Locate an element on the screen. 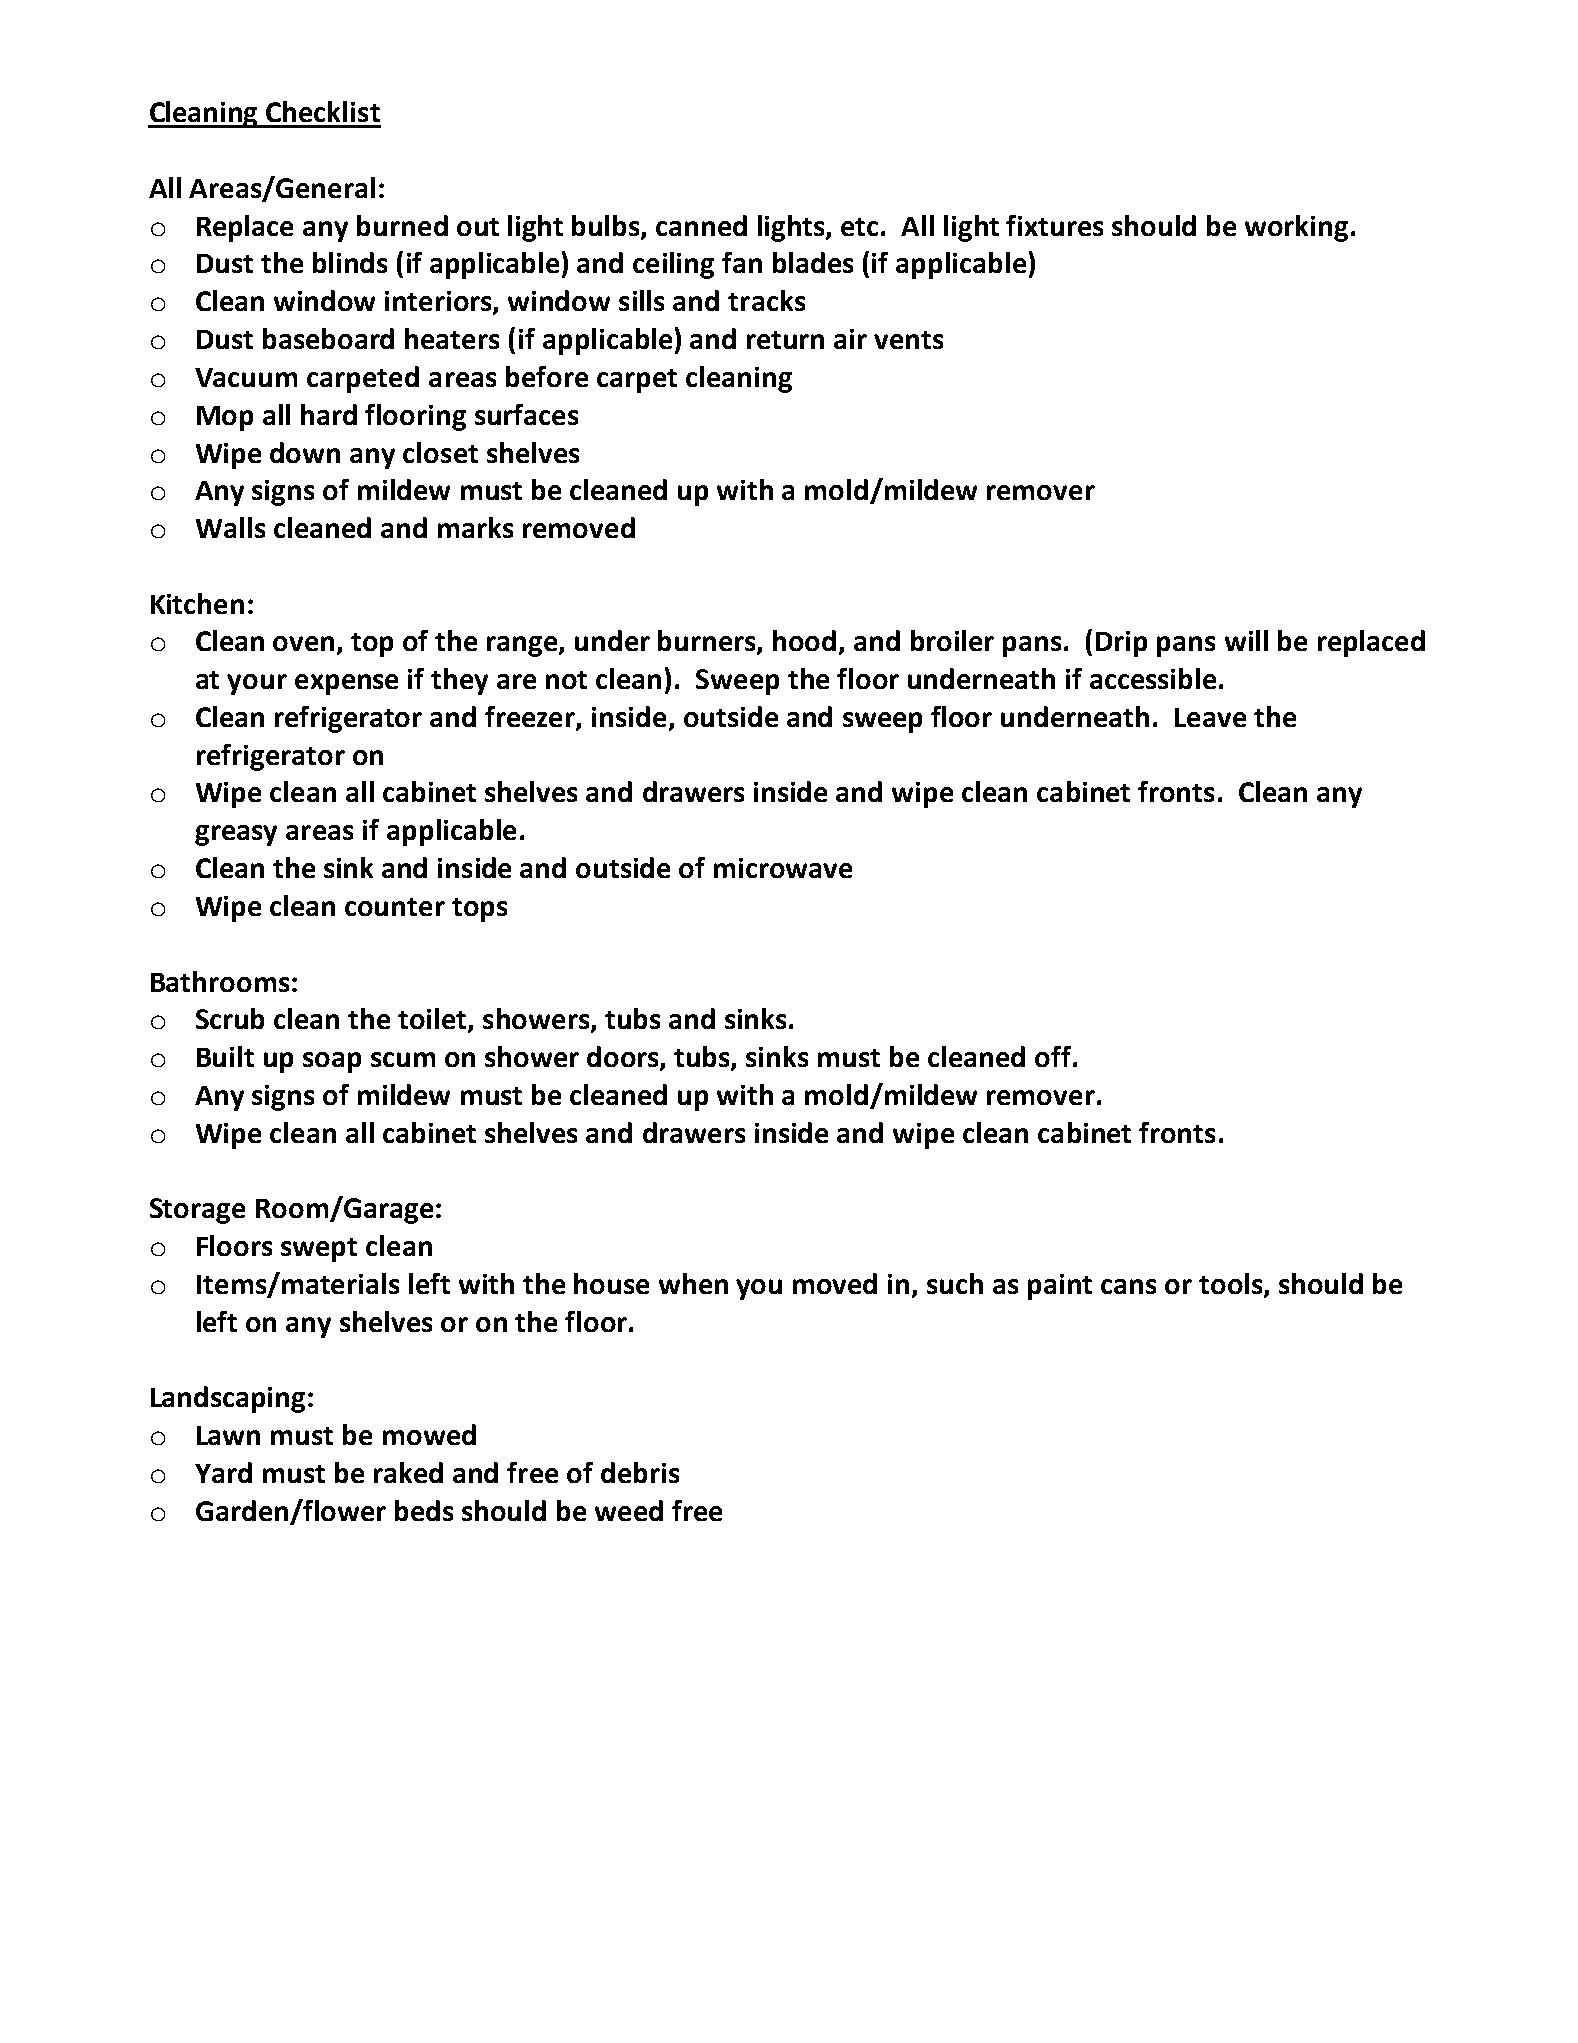  Leave is located at coordinates (1210, 717).
